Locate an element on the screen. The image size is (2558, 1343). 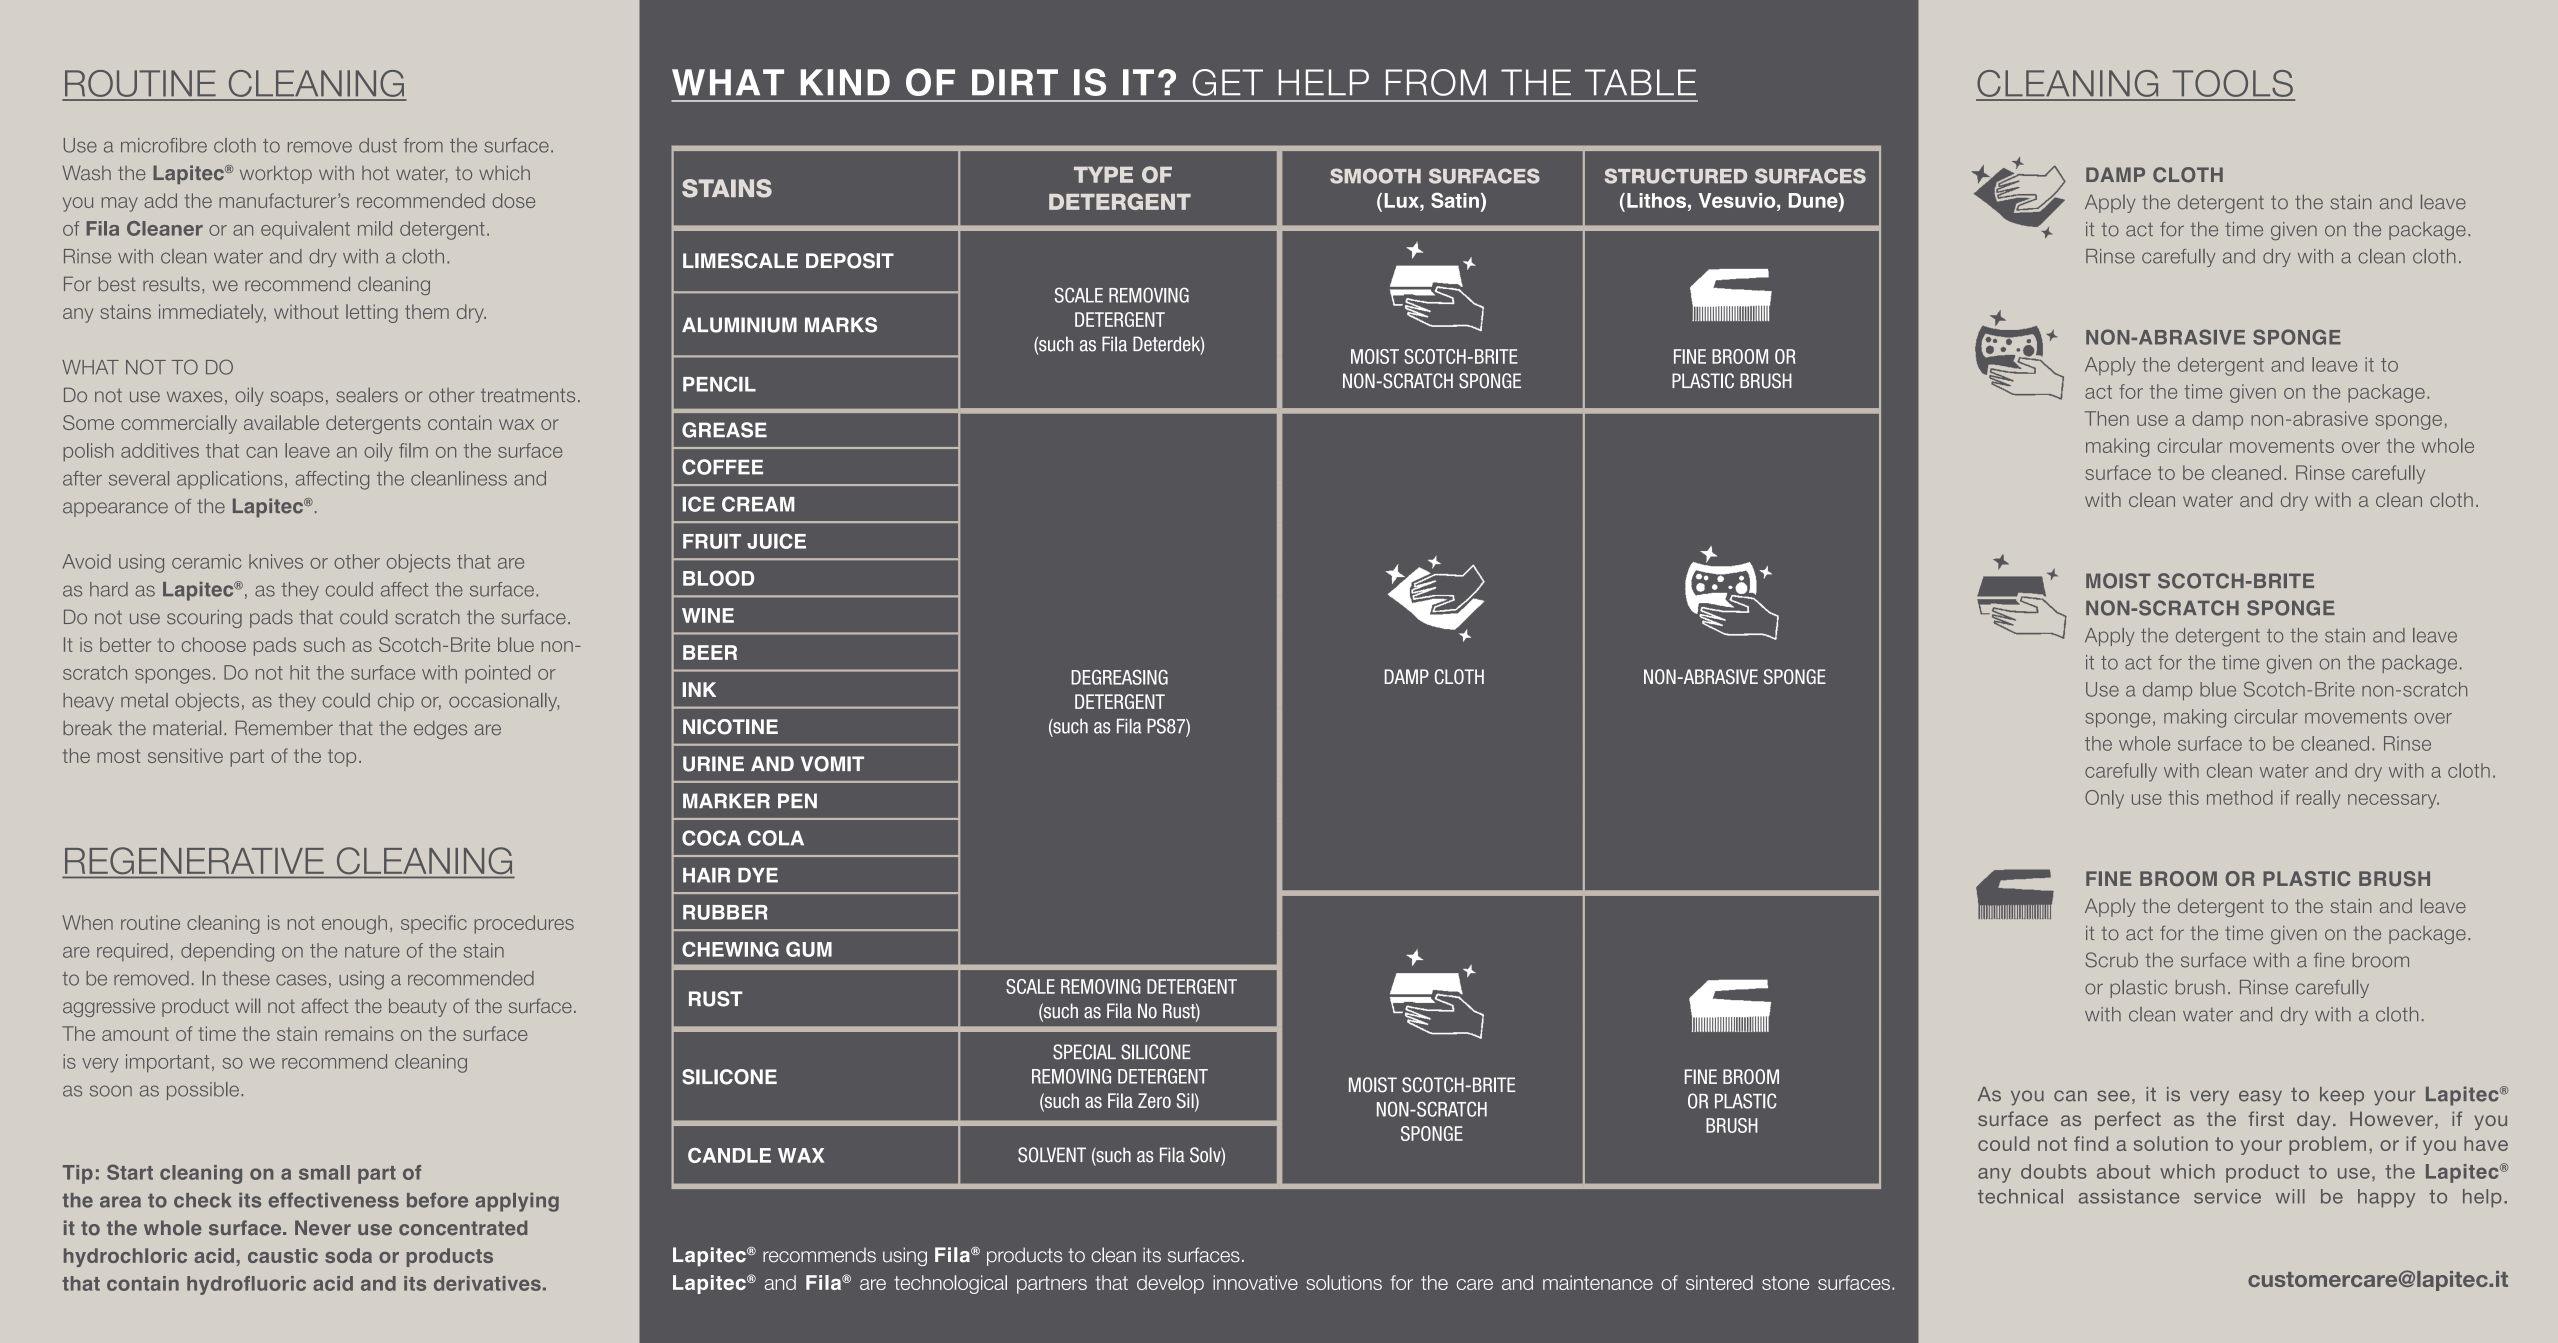
this is located at coordinates (2183, 797).
